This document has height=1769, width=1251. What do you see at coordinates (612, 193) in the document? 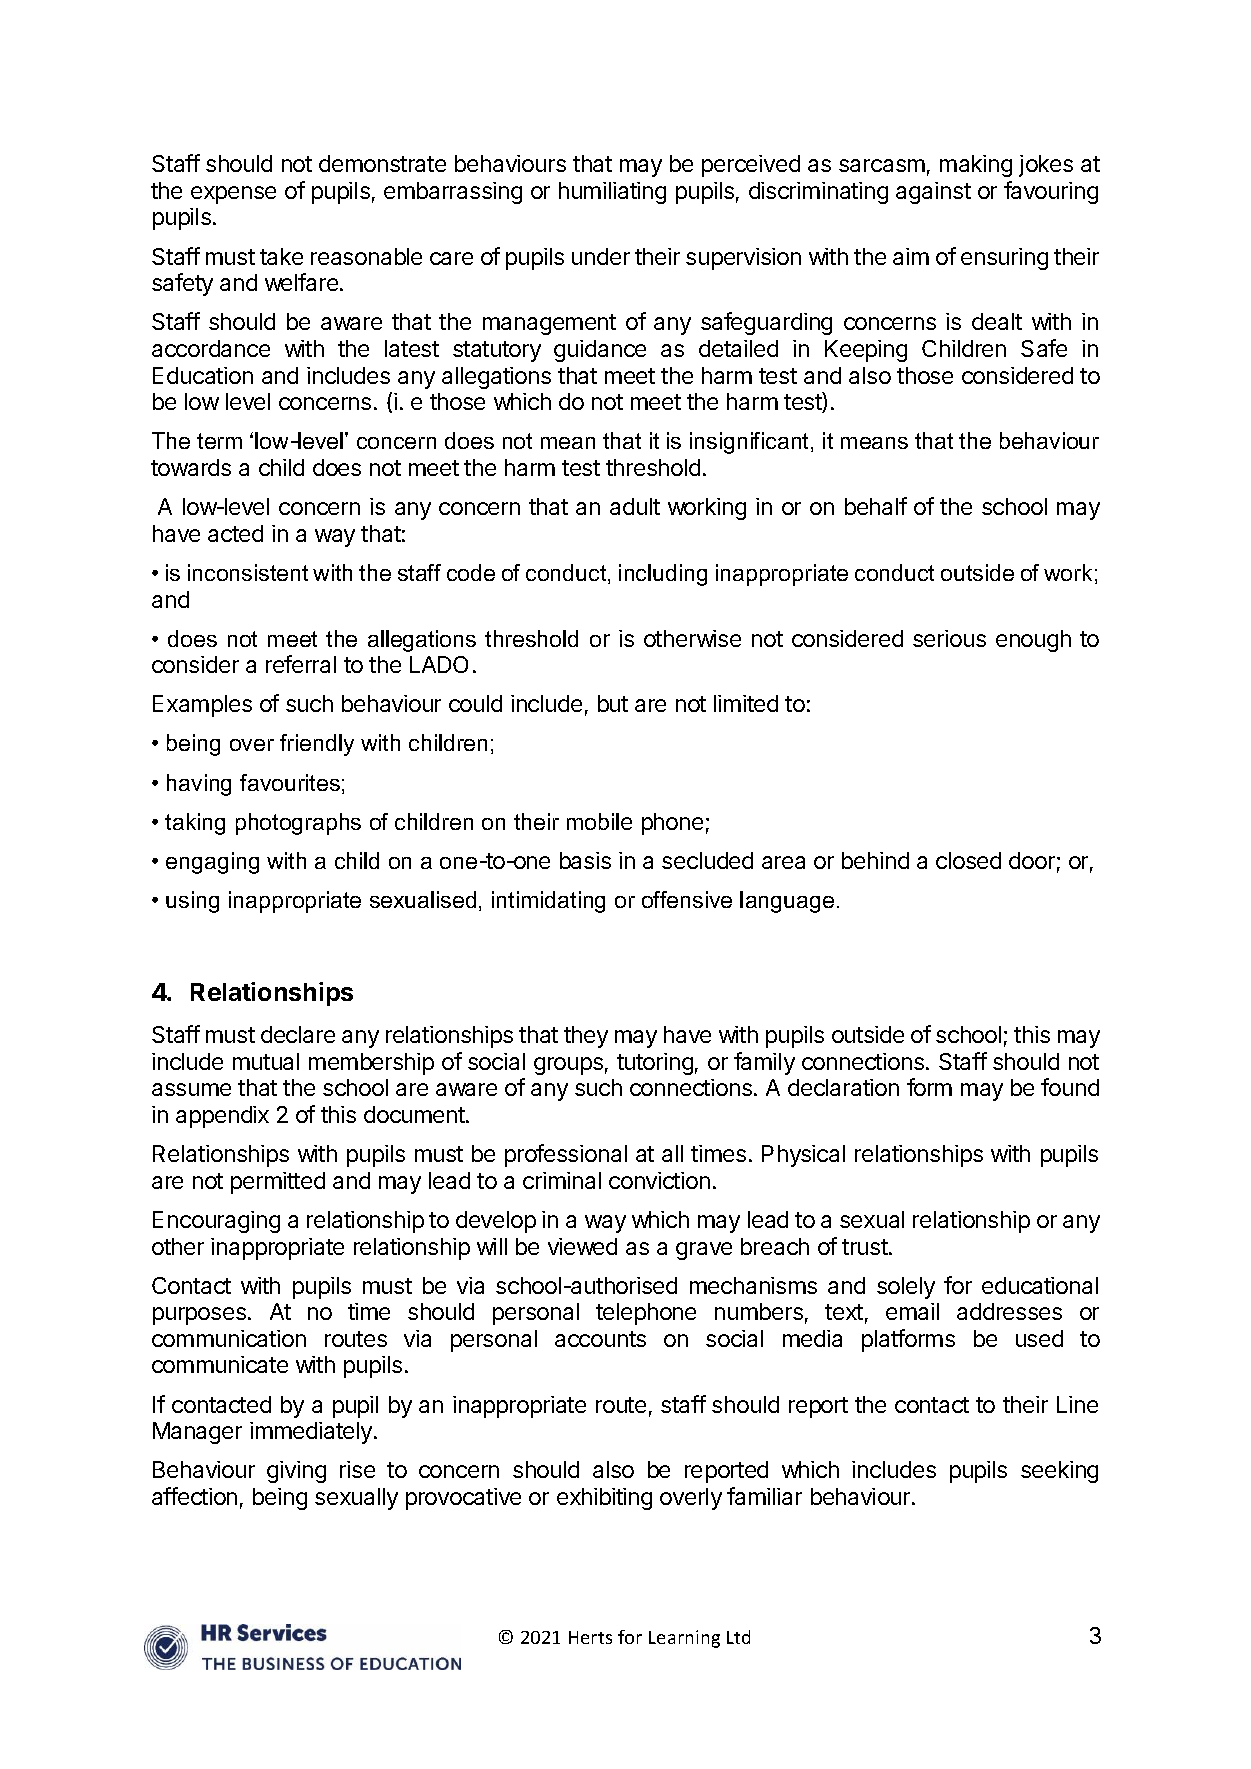
I see `humiliating` at bounding box center [612, 193].
